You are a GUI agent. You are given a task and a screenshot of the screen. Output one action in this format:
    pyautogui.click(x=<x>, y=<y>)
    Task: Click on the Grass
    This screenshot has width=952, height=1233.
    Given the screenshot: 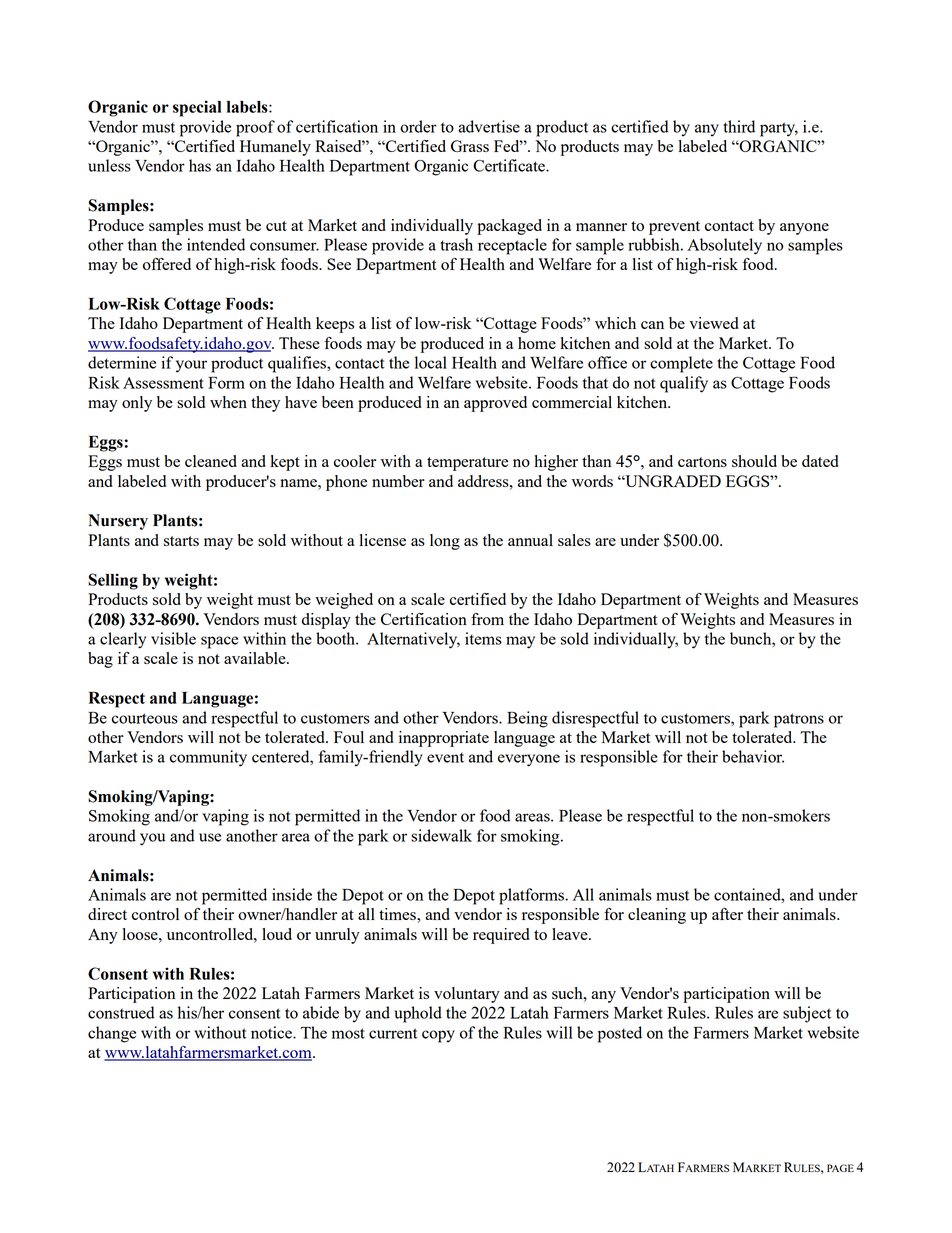 What is the action you would take?
    pyautogui.click(x=470, y=146)
